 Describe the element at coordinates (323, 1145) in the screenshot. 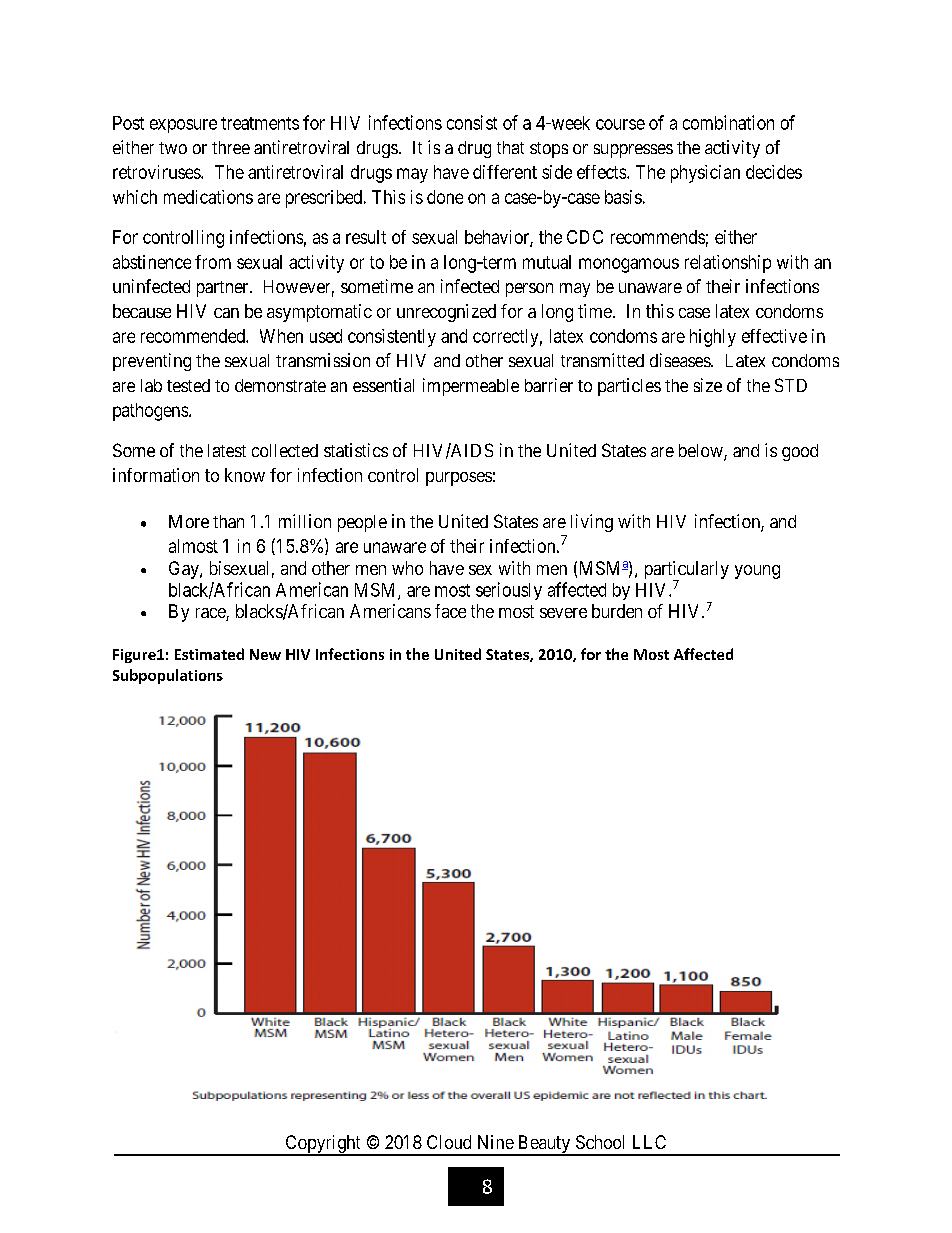

I see `Copyright` at that location.
